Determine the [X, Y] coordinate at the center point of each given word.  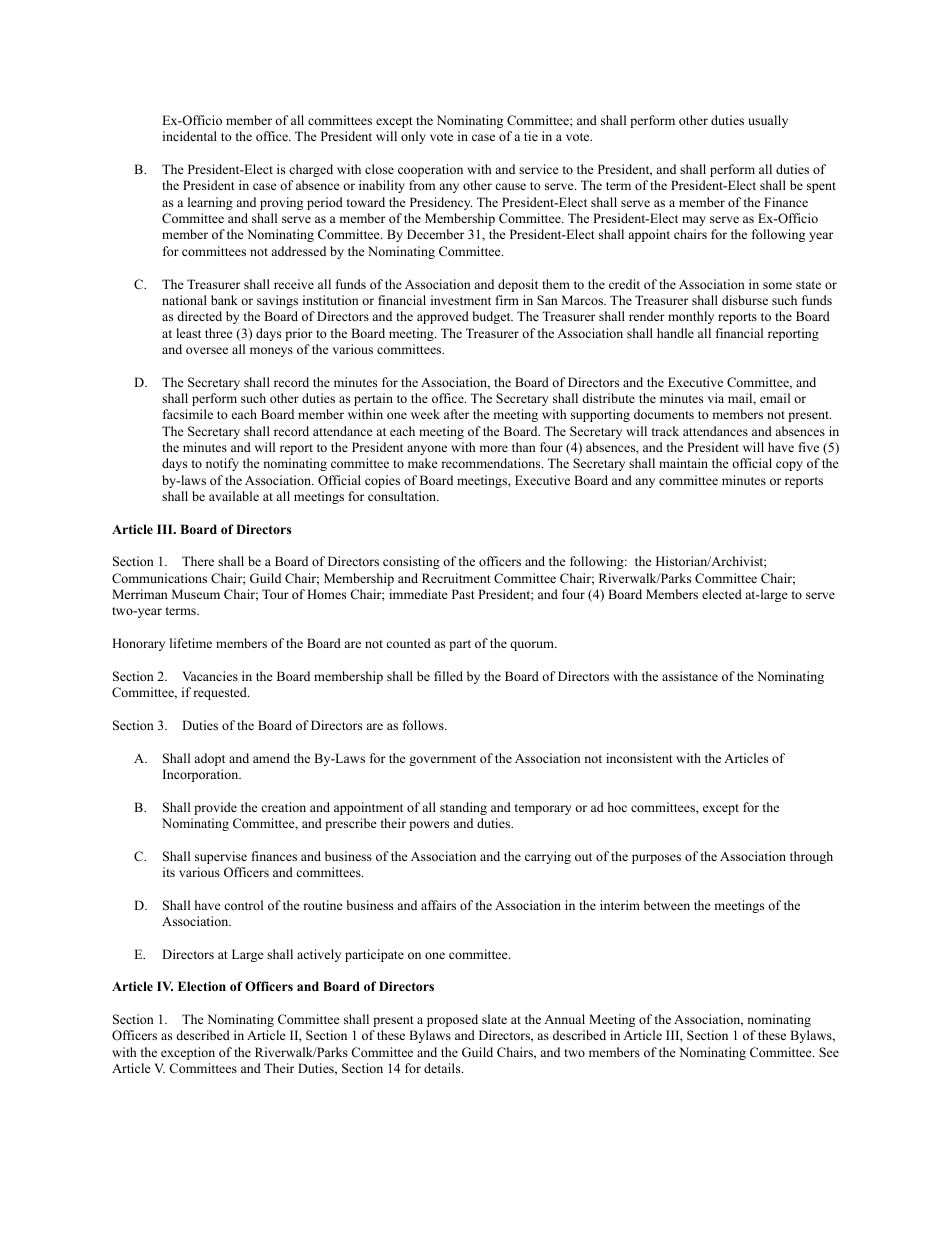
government [442, 760]
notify [222, 464]
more [493, 448]
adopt [209, 759]
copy [789, 466]
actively [319, 955]
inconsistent [639, 758]
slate [494, 1019]
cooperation [430, 170]
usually [768, 121]
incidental [190, 136]
